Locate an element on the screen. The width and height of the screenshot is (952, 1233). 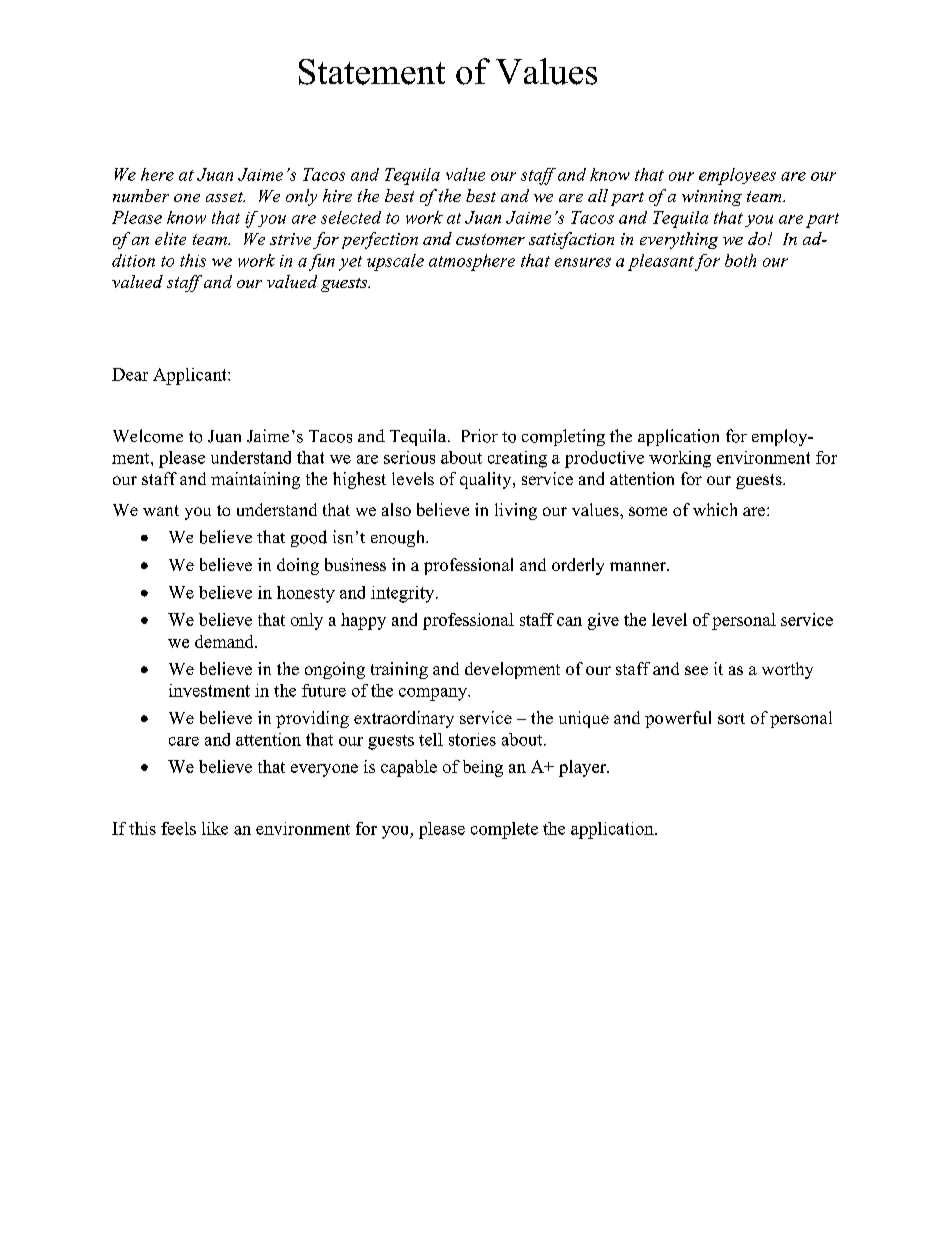
living is located at coordinates (516, 511).
